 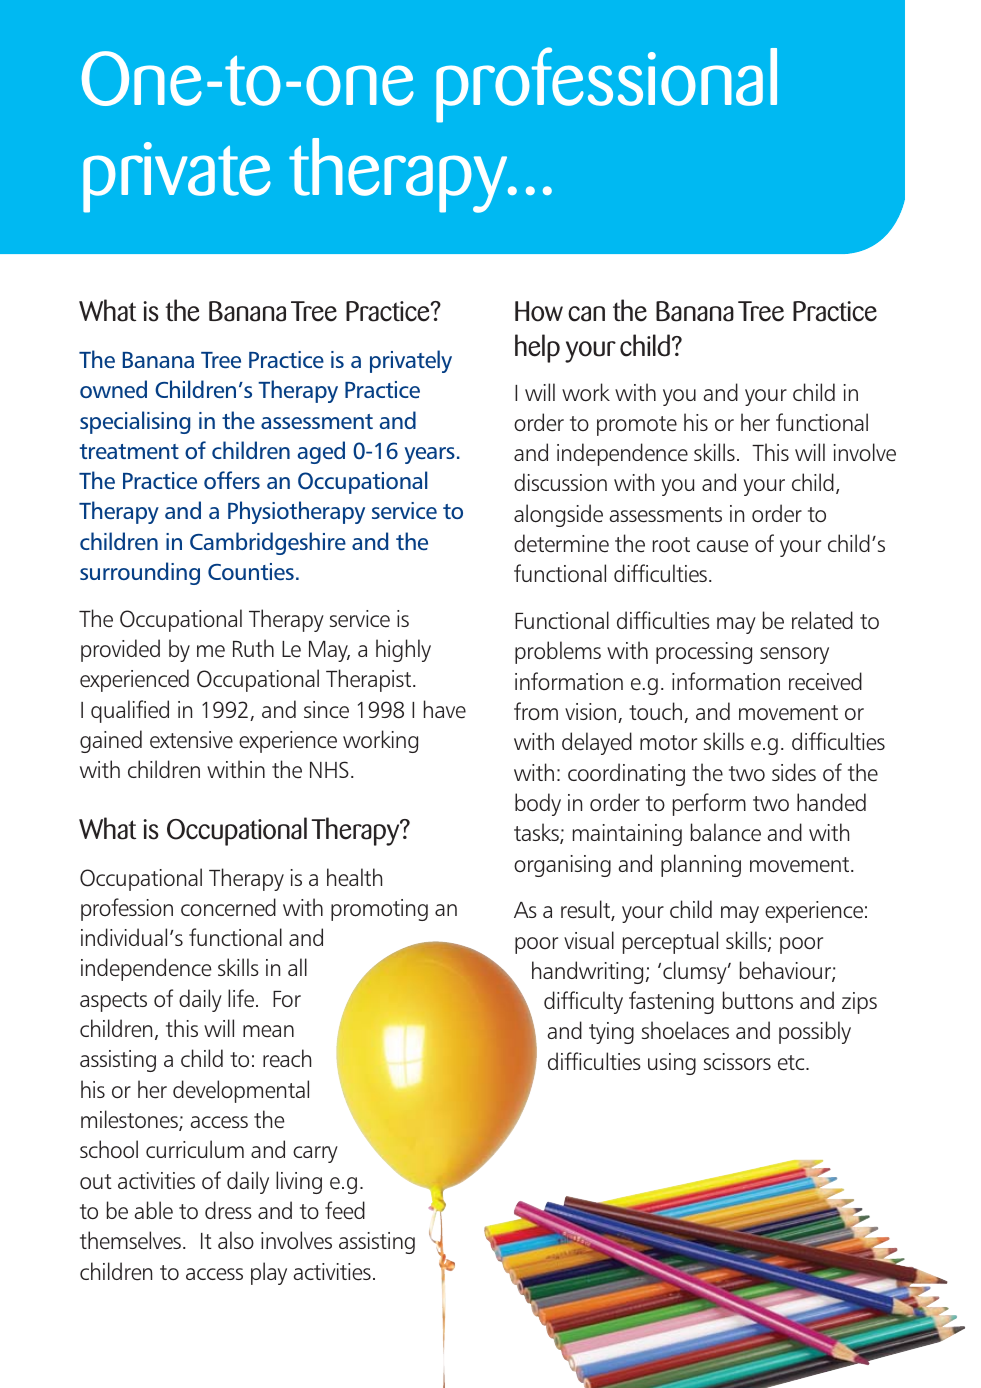 I want to click on alongside, so click(x=558, y=515).
